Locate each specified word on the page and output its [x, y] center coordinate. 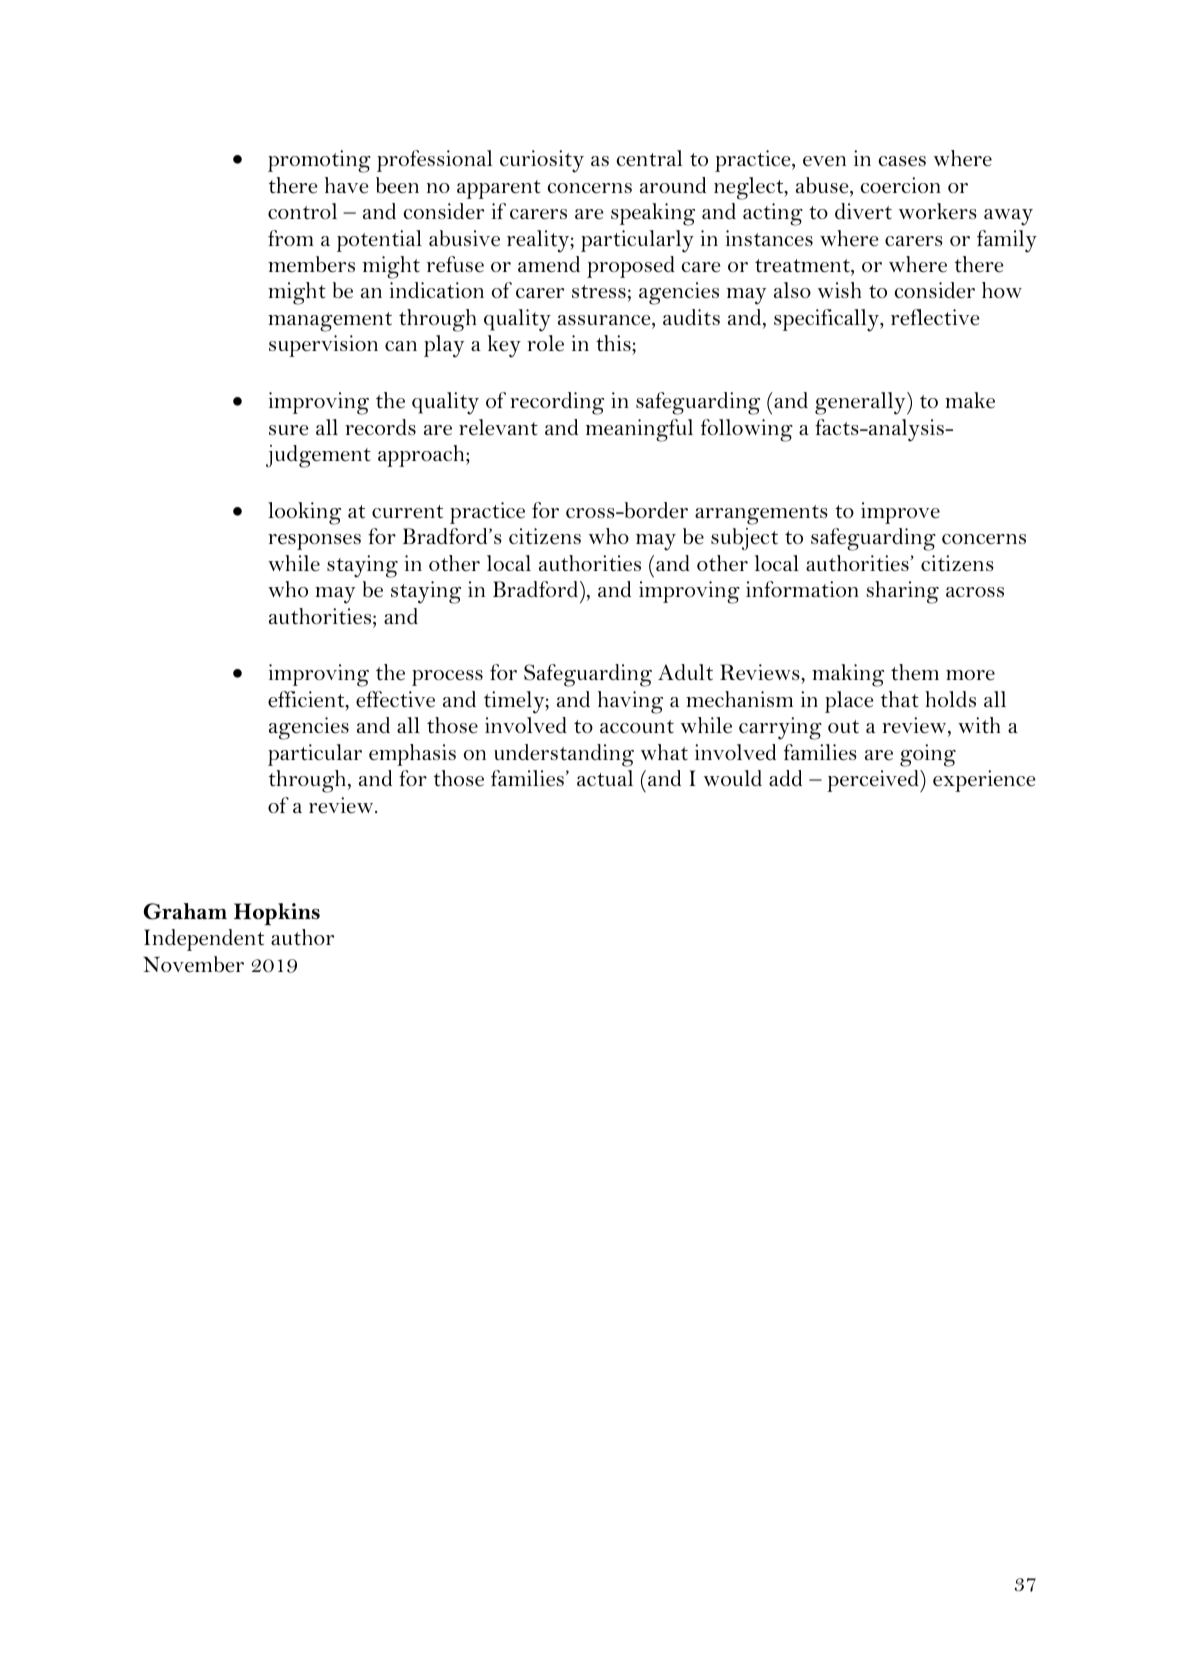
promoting [319, 161]
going [928, 755]
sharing [902, 592]
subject [744, 539]
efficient [307, 700]
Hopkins [277, 914]
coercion [900, 185]
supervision [323, 346]
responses [314, 542]
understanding [564, 755]
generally [861, 403]
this [614, 343]
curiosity [542, 161]
